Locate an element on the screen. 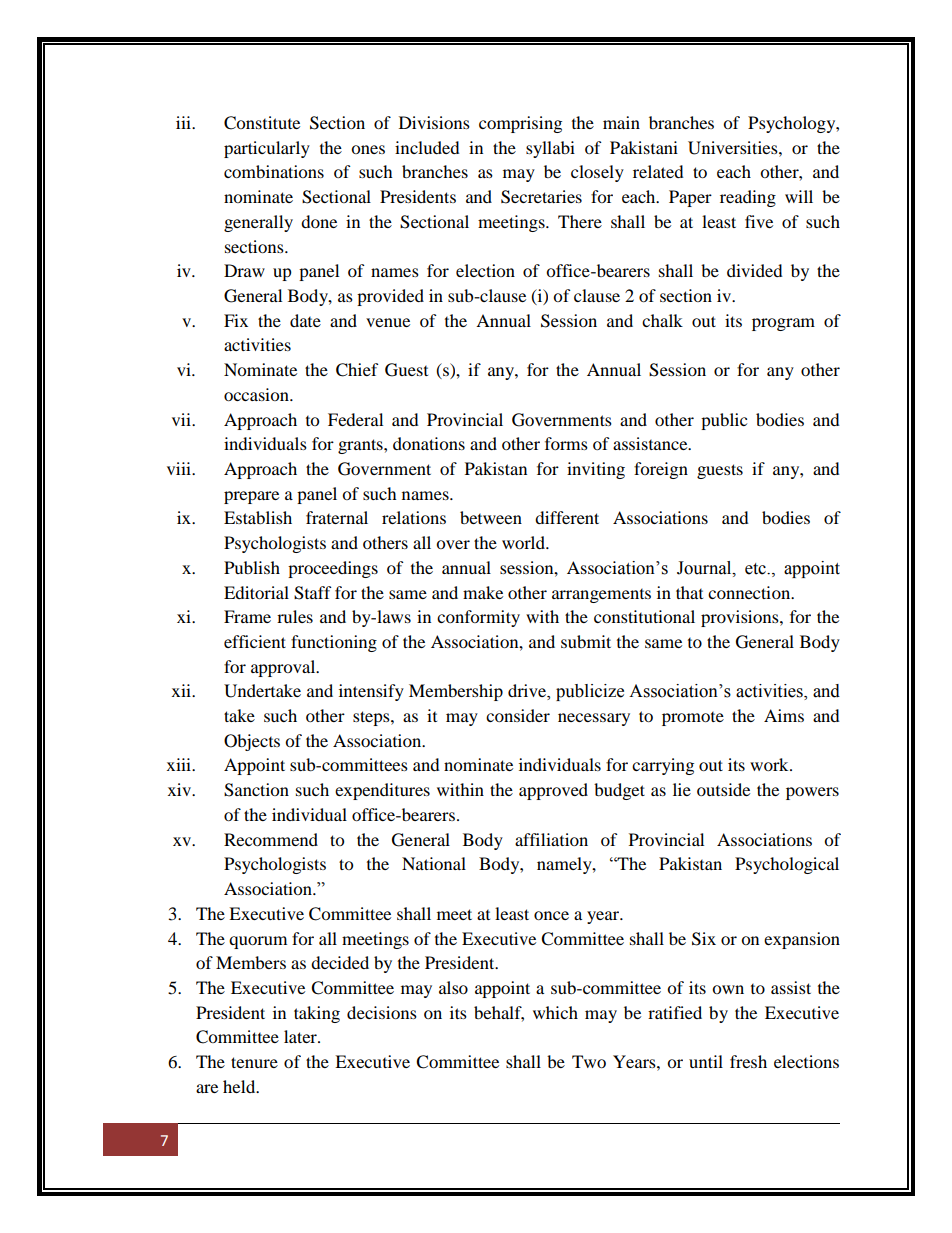 The image size is (952, 1233). consider is located at coordinates (518, 715).
